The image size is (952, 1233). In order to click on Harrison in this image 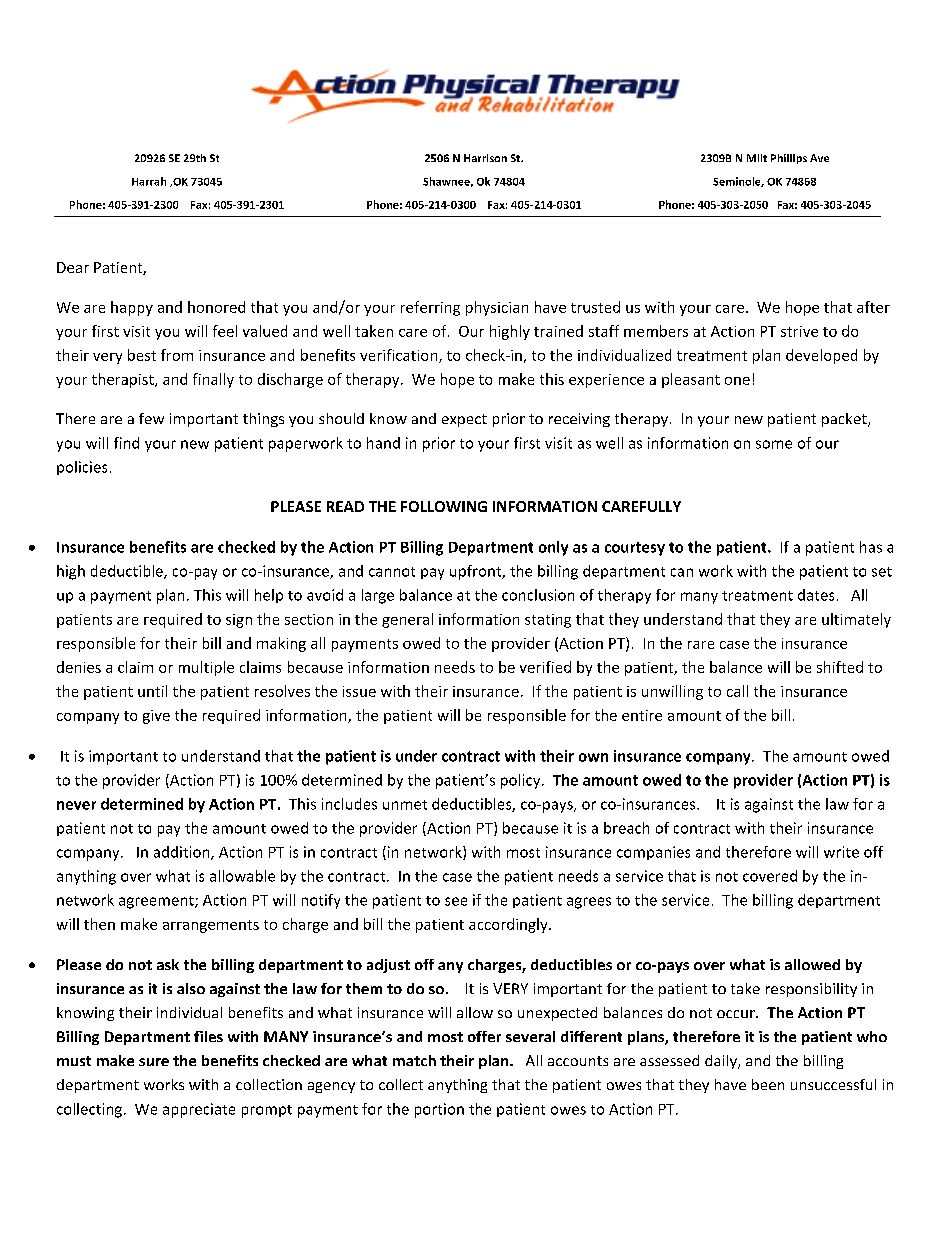, I will do `click(485, 158)`.
